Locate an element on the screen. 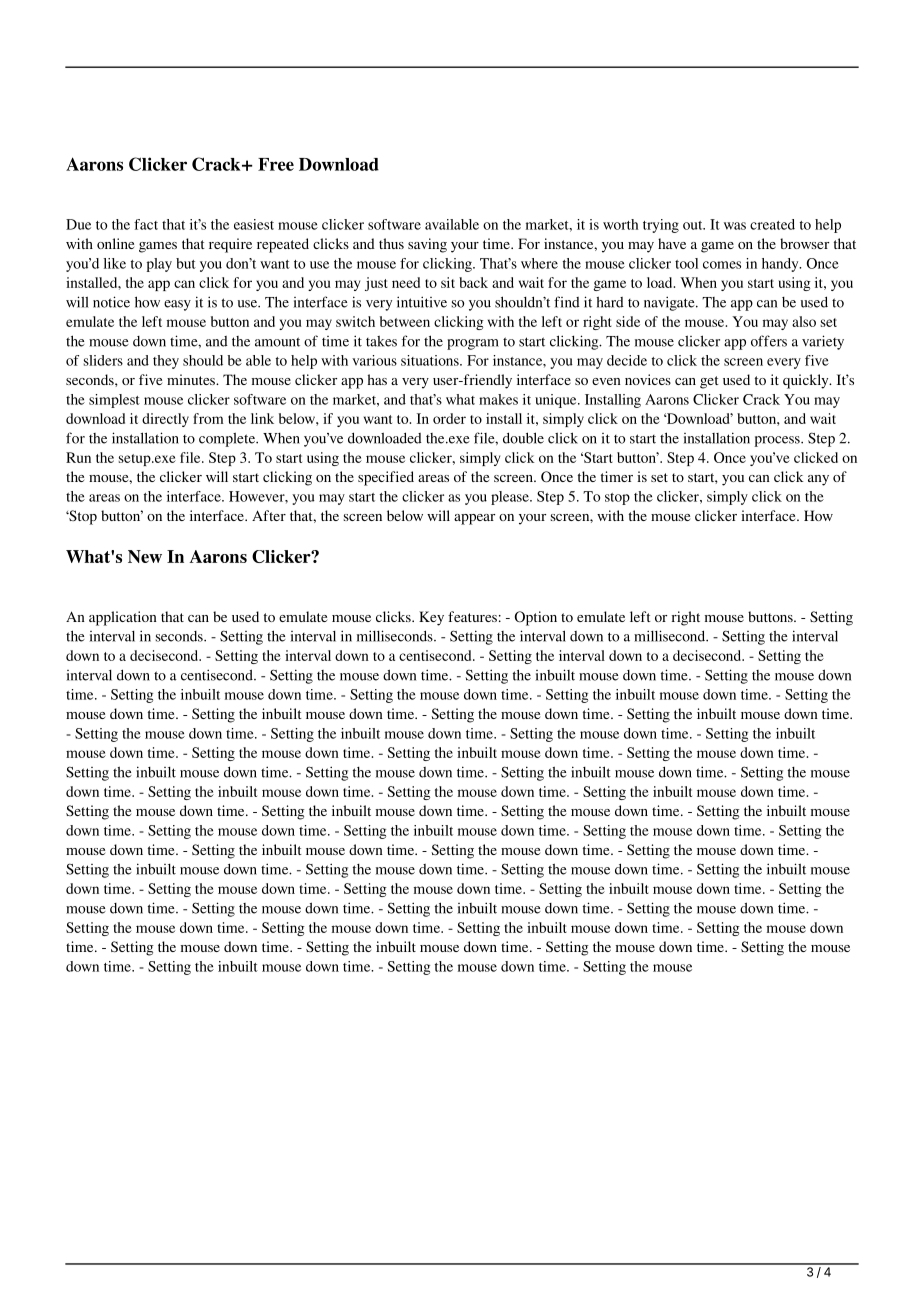 This screenshot has height=1308, width=924. get is located at coordinates (709, 382).
